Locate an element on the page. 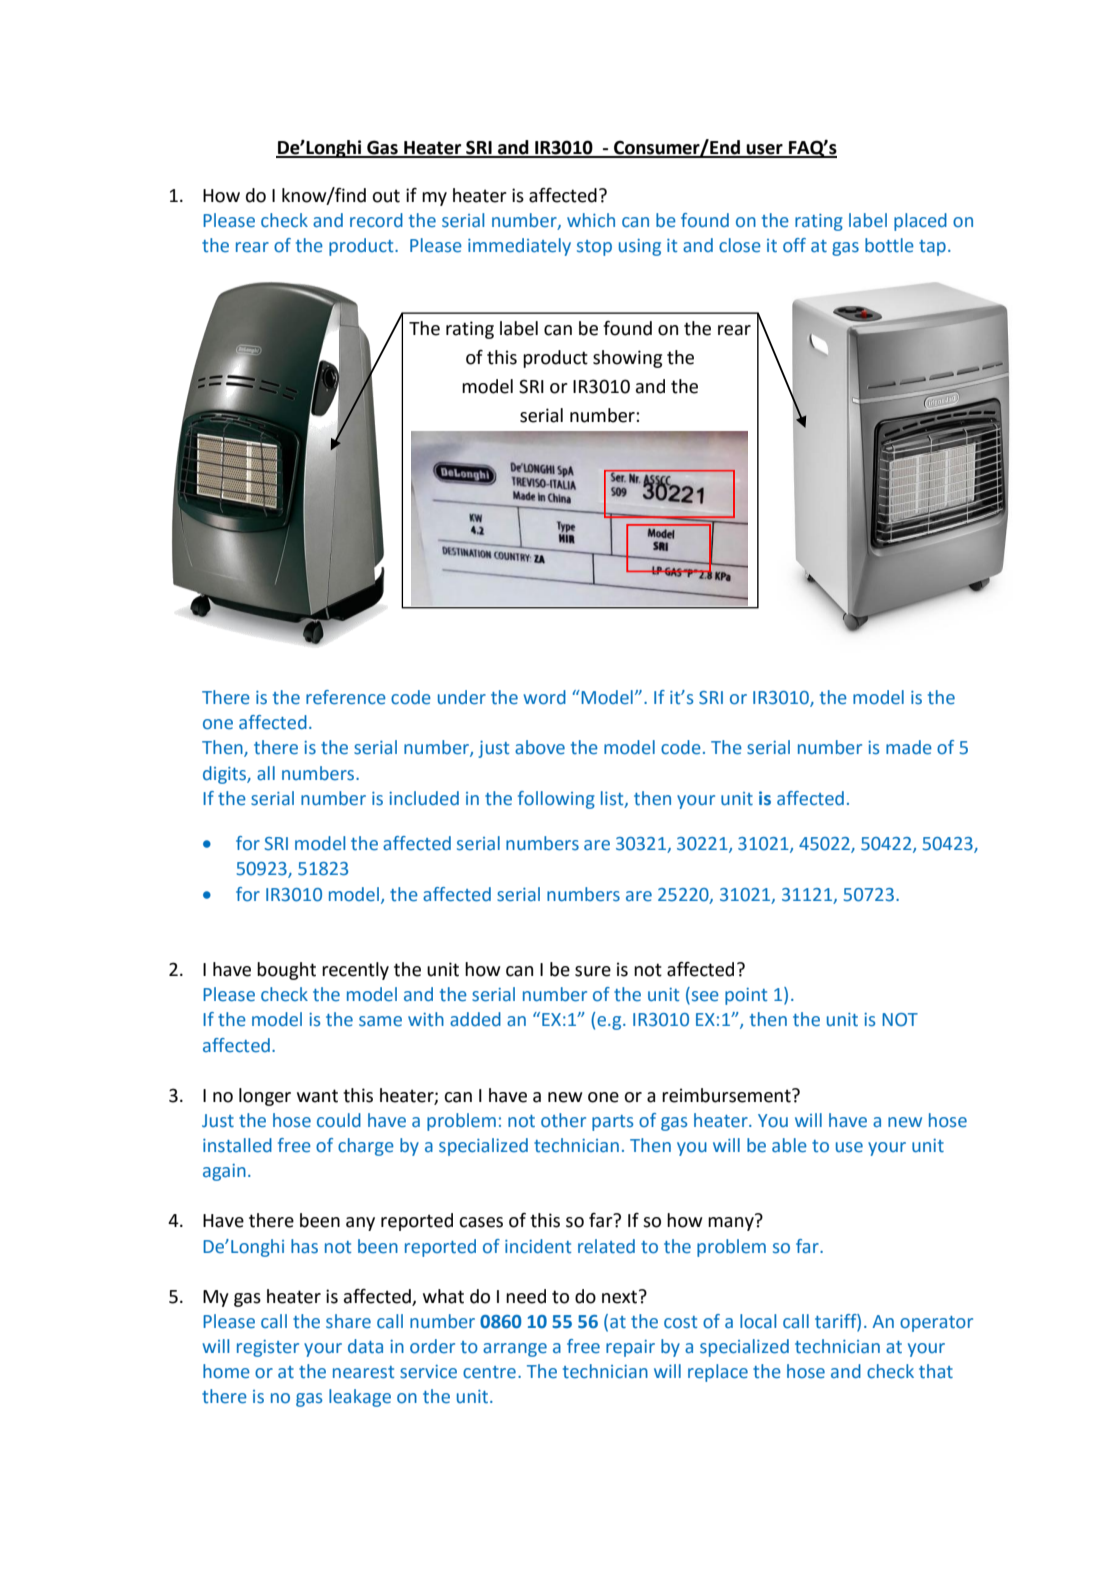 The width and height of the page is (1114, 1575). bottle is located at coordinates (889, 245).
